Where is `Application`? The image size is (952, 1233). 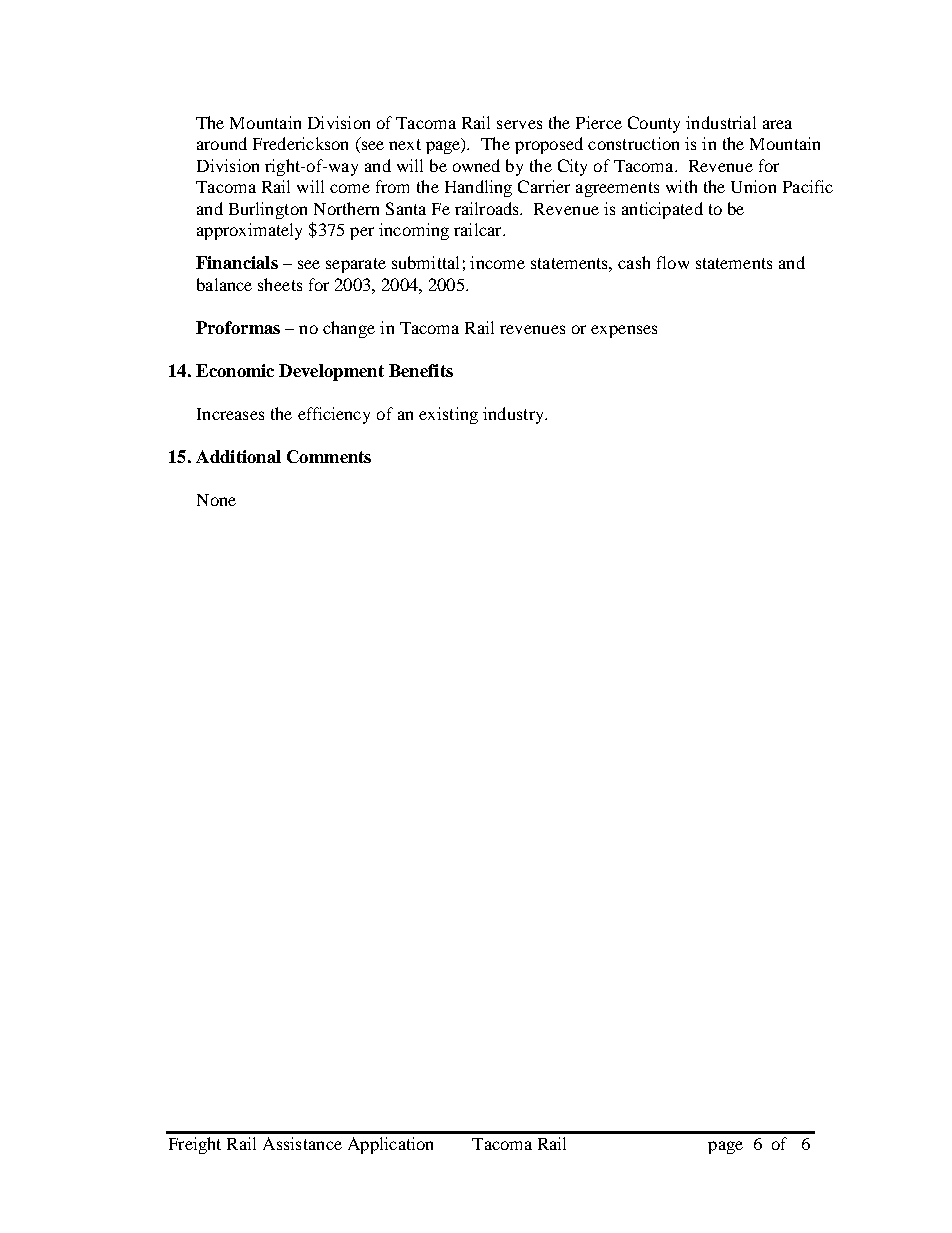
Application is located at coordinates (390, 1145).
